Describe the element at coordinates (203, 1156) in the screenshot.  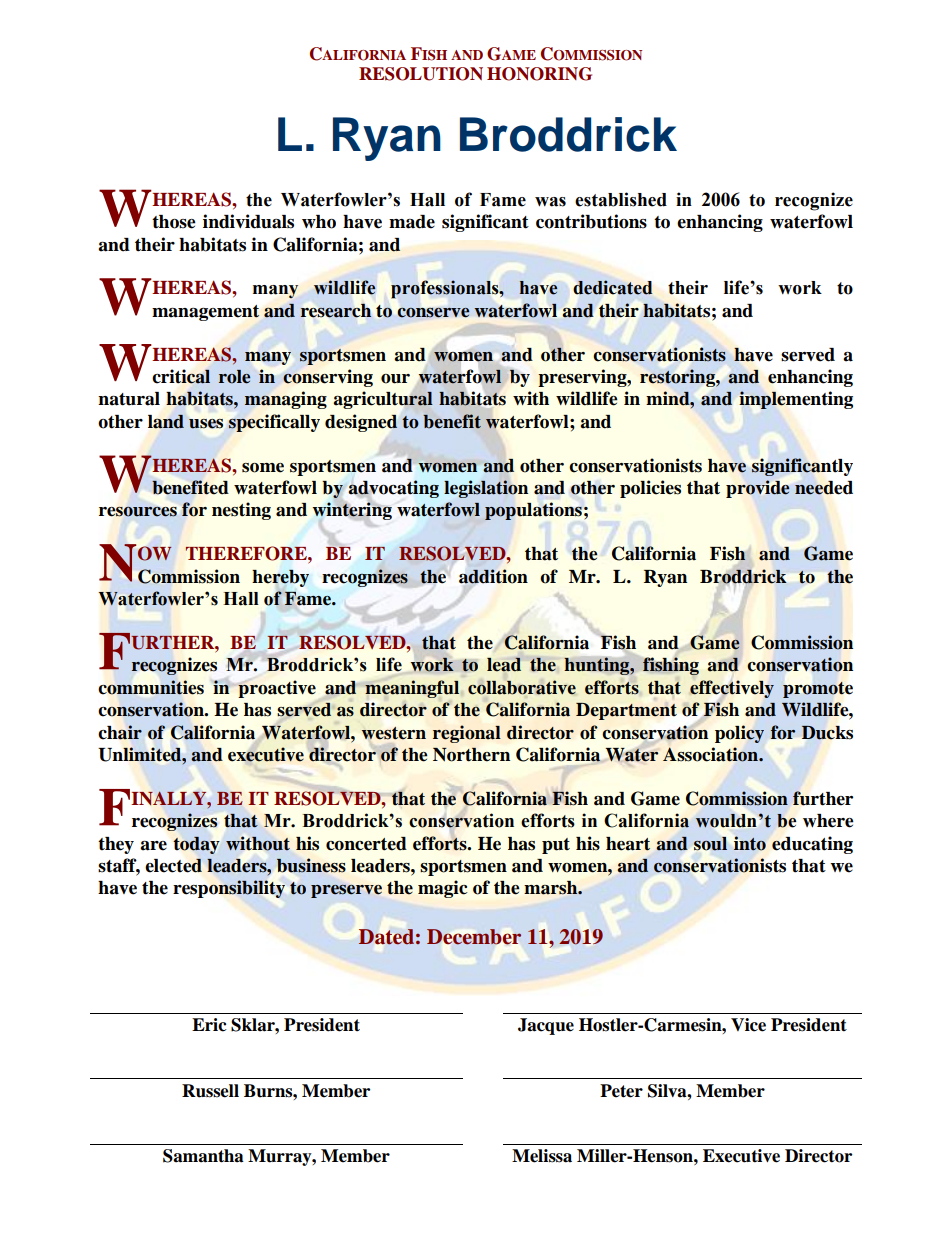
I see `Samantha` at that location.
